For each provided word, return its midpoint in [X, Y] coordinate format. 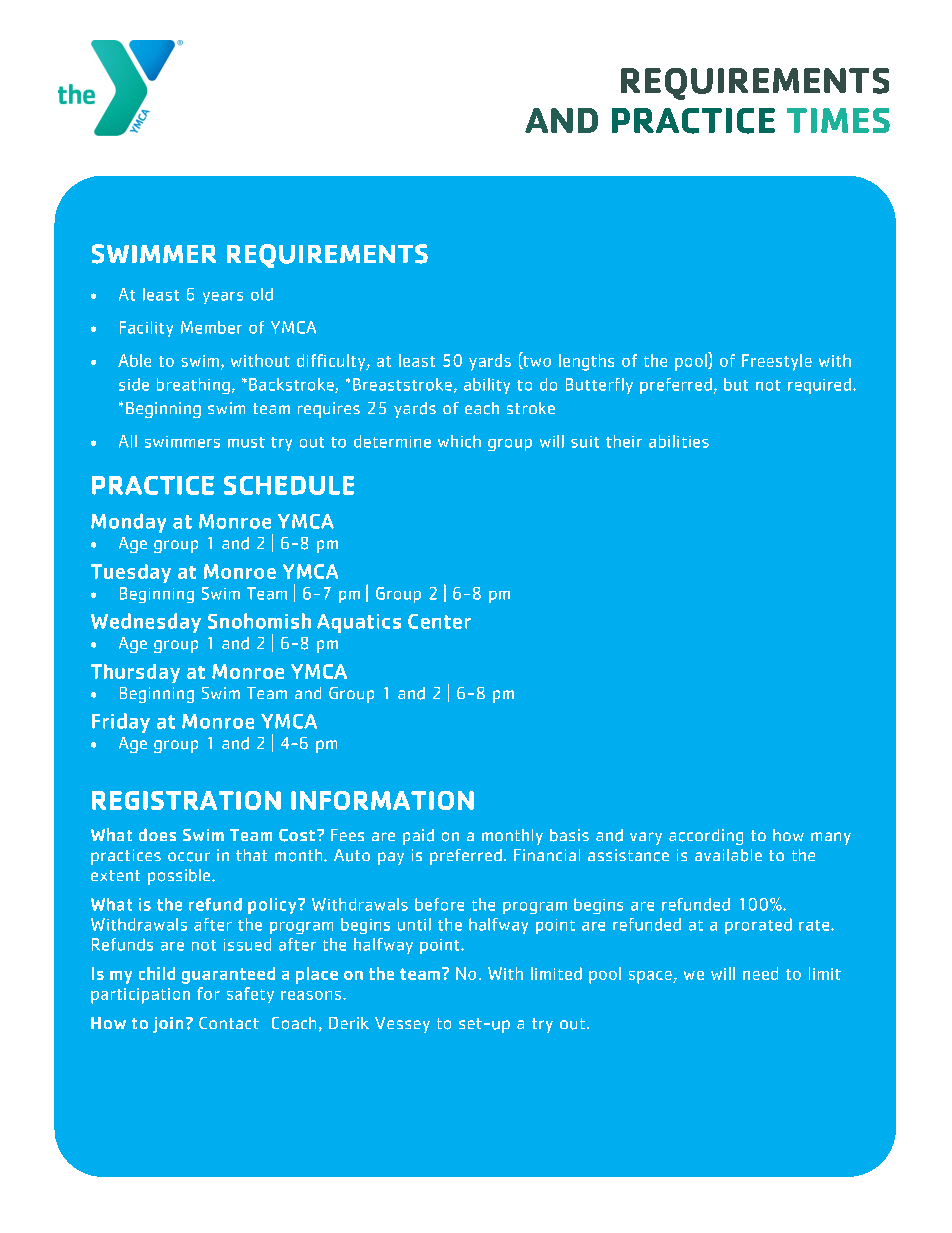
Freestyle [777, 362]
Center [439, 621]
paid [418, 837]
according [706, 837]
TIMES [838, 120]
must [246, 442]
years [223, 298]
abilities [679, 441]
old [262, 294]
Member [211, 327]
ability [487, 386]
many [831, 838]
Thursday [135, 673]
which [459, 441]
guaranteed [228, 975]
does [157, 834]
